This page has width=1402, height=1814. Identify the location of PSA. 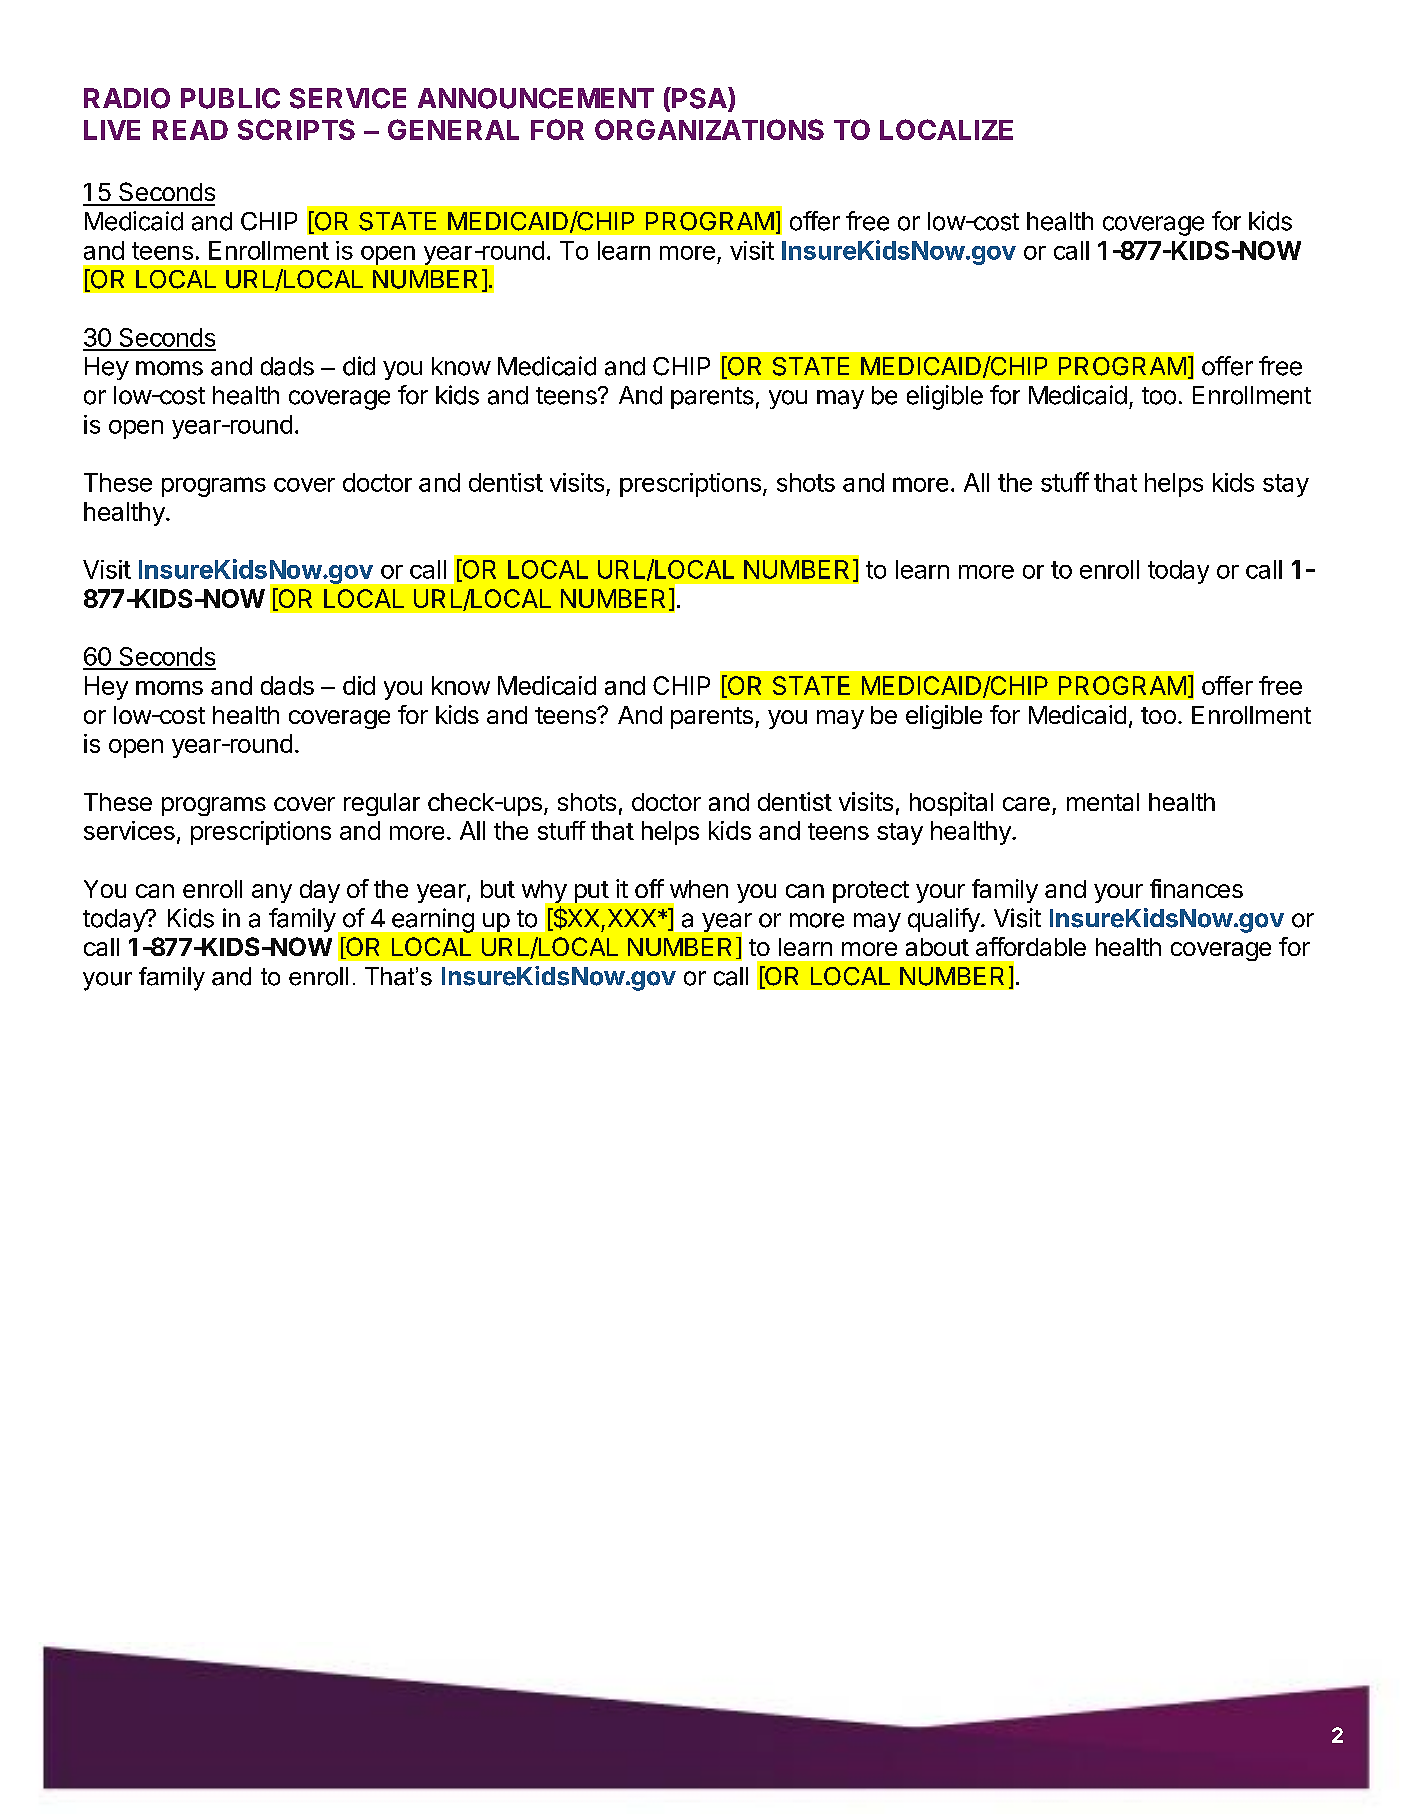
(699, 99).
